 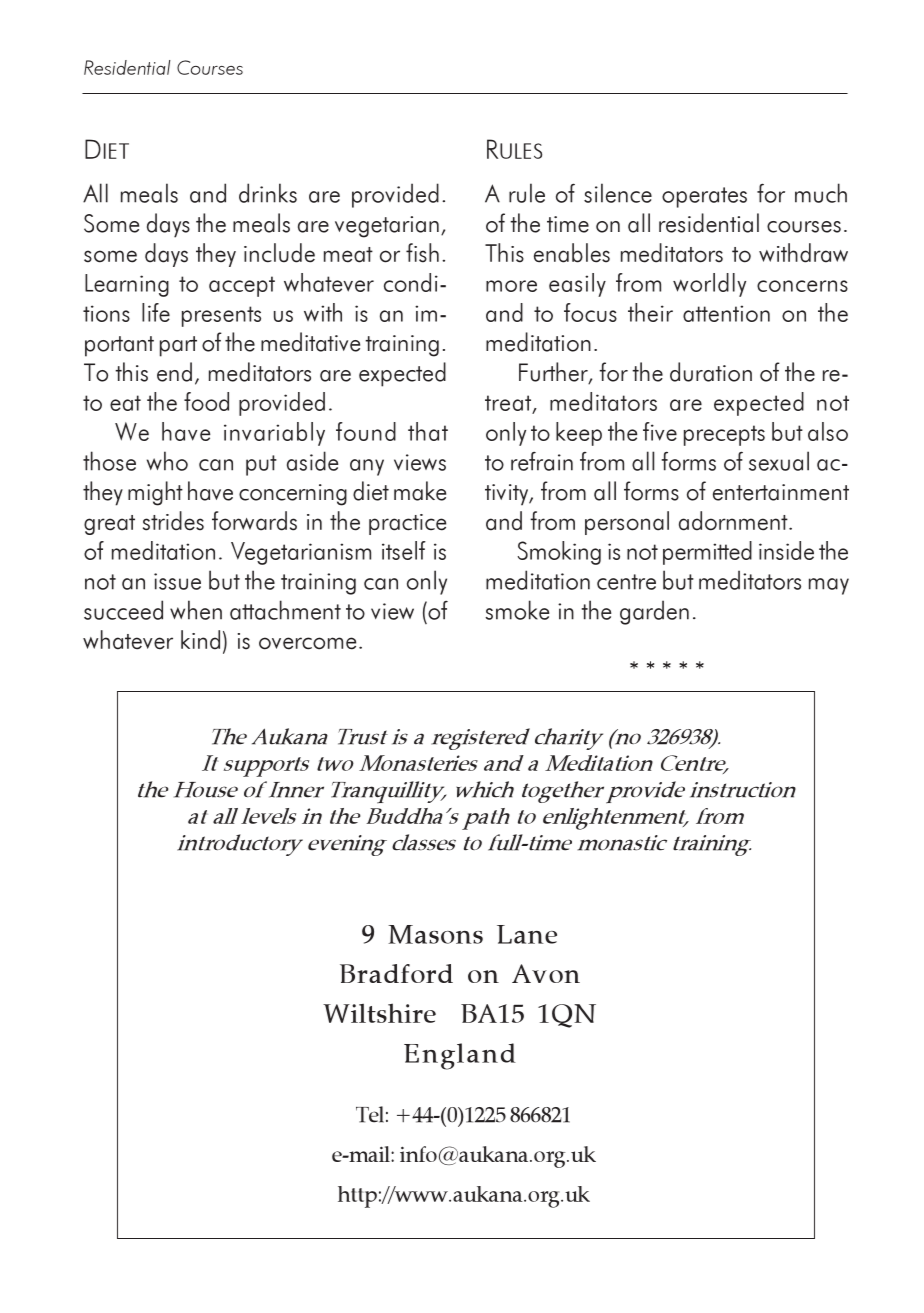 What do you see at coordinates (460, 1056) in the document?
I see `England` at bounding box center [460, 1056].
